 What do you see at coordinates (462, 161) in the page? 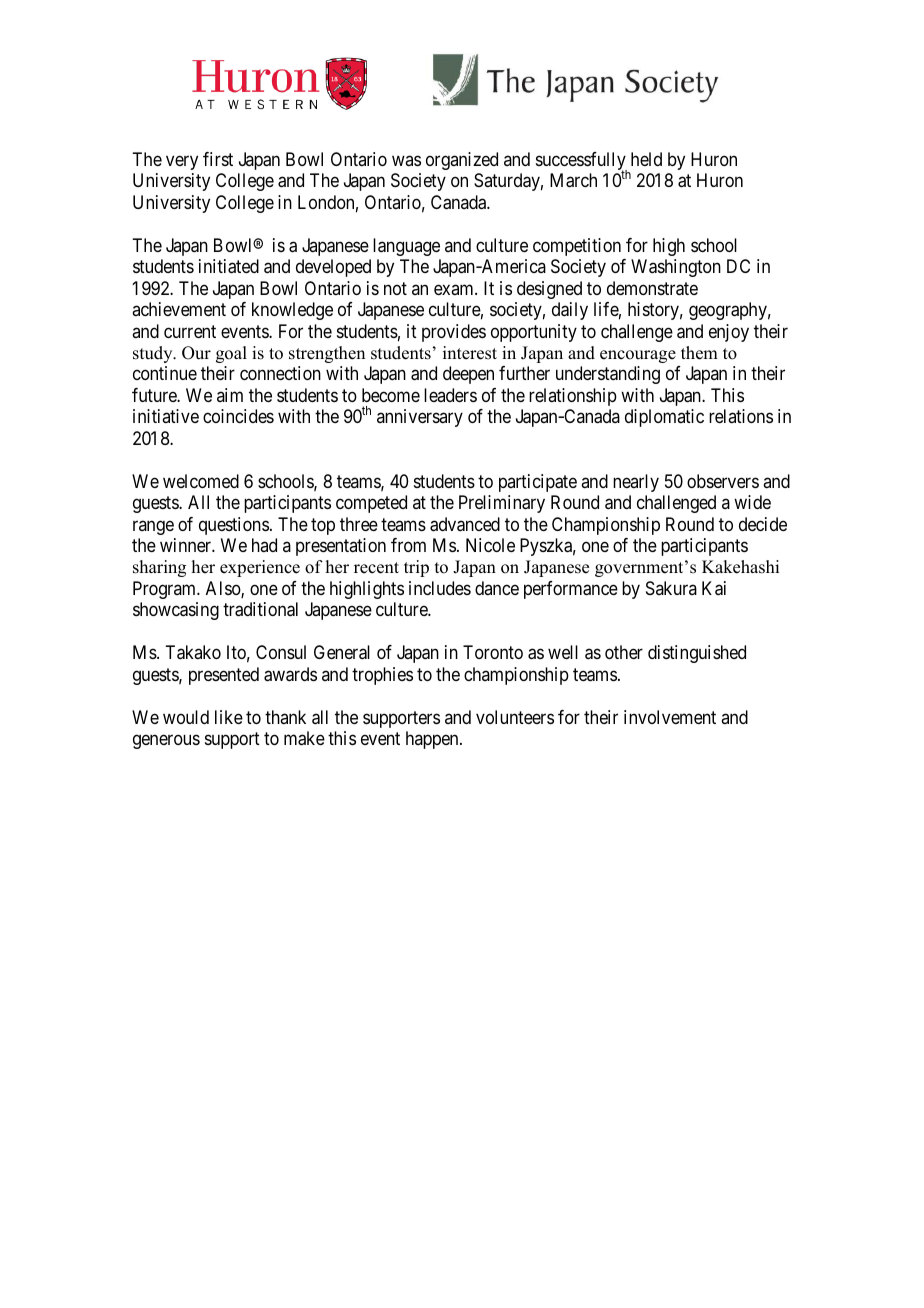
I see `organized` at bounding box center [462, 161].
